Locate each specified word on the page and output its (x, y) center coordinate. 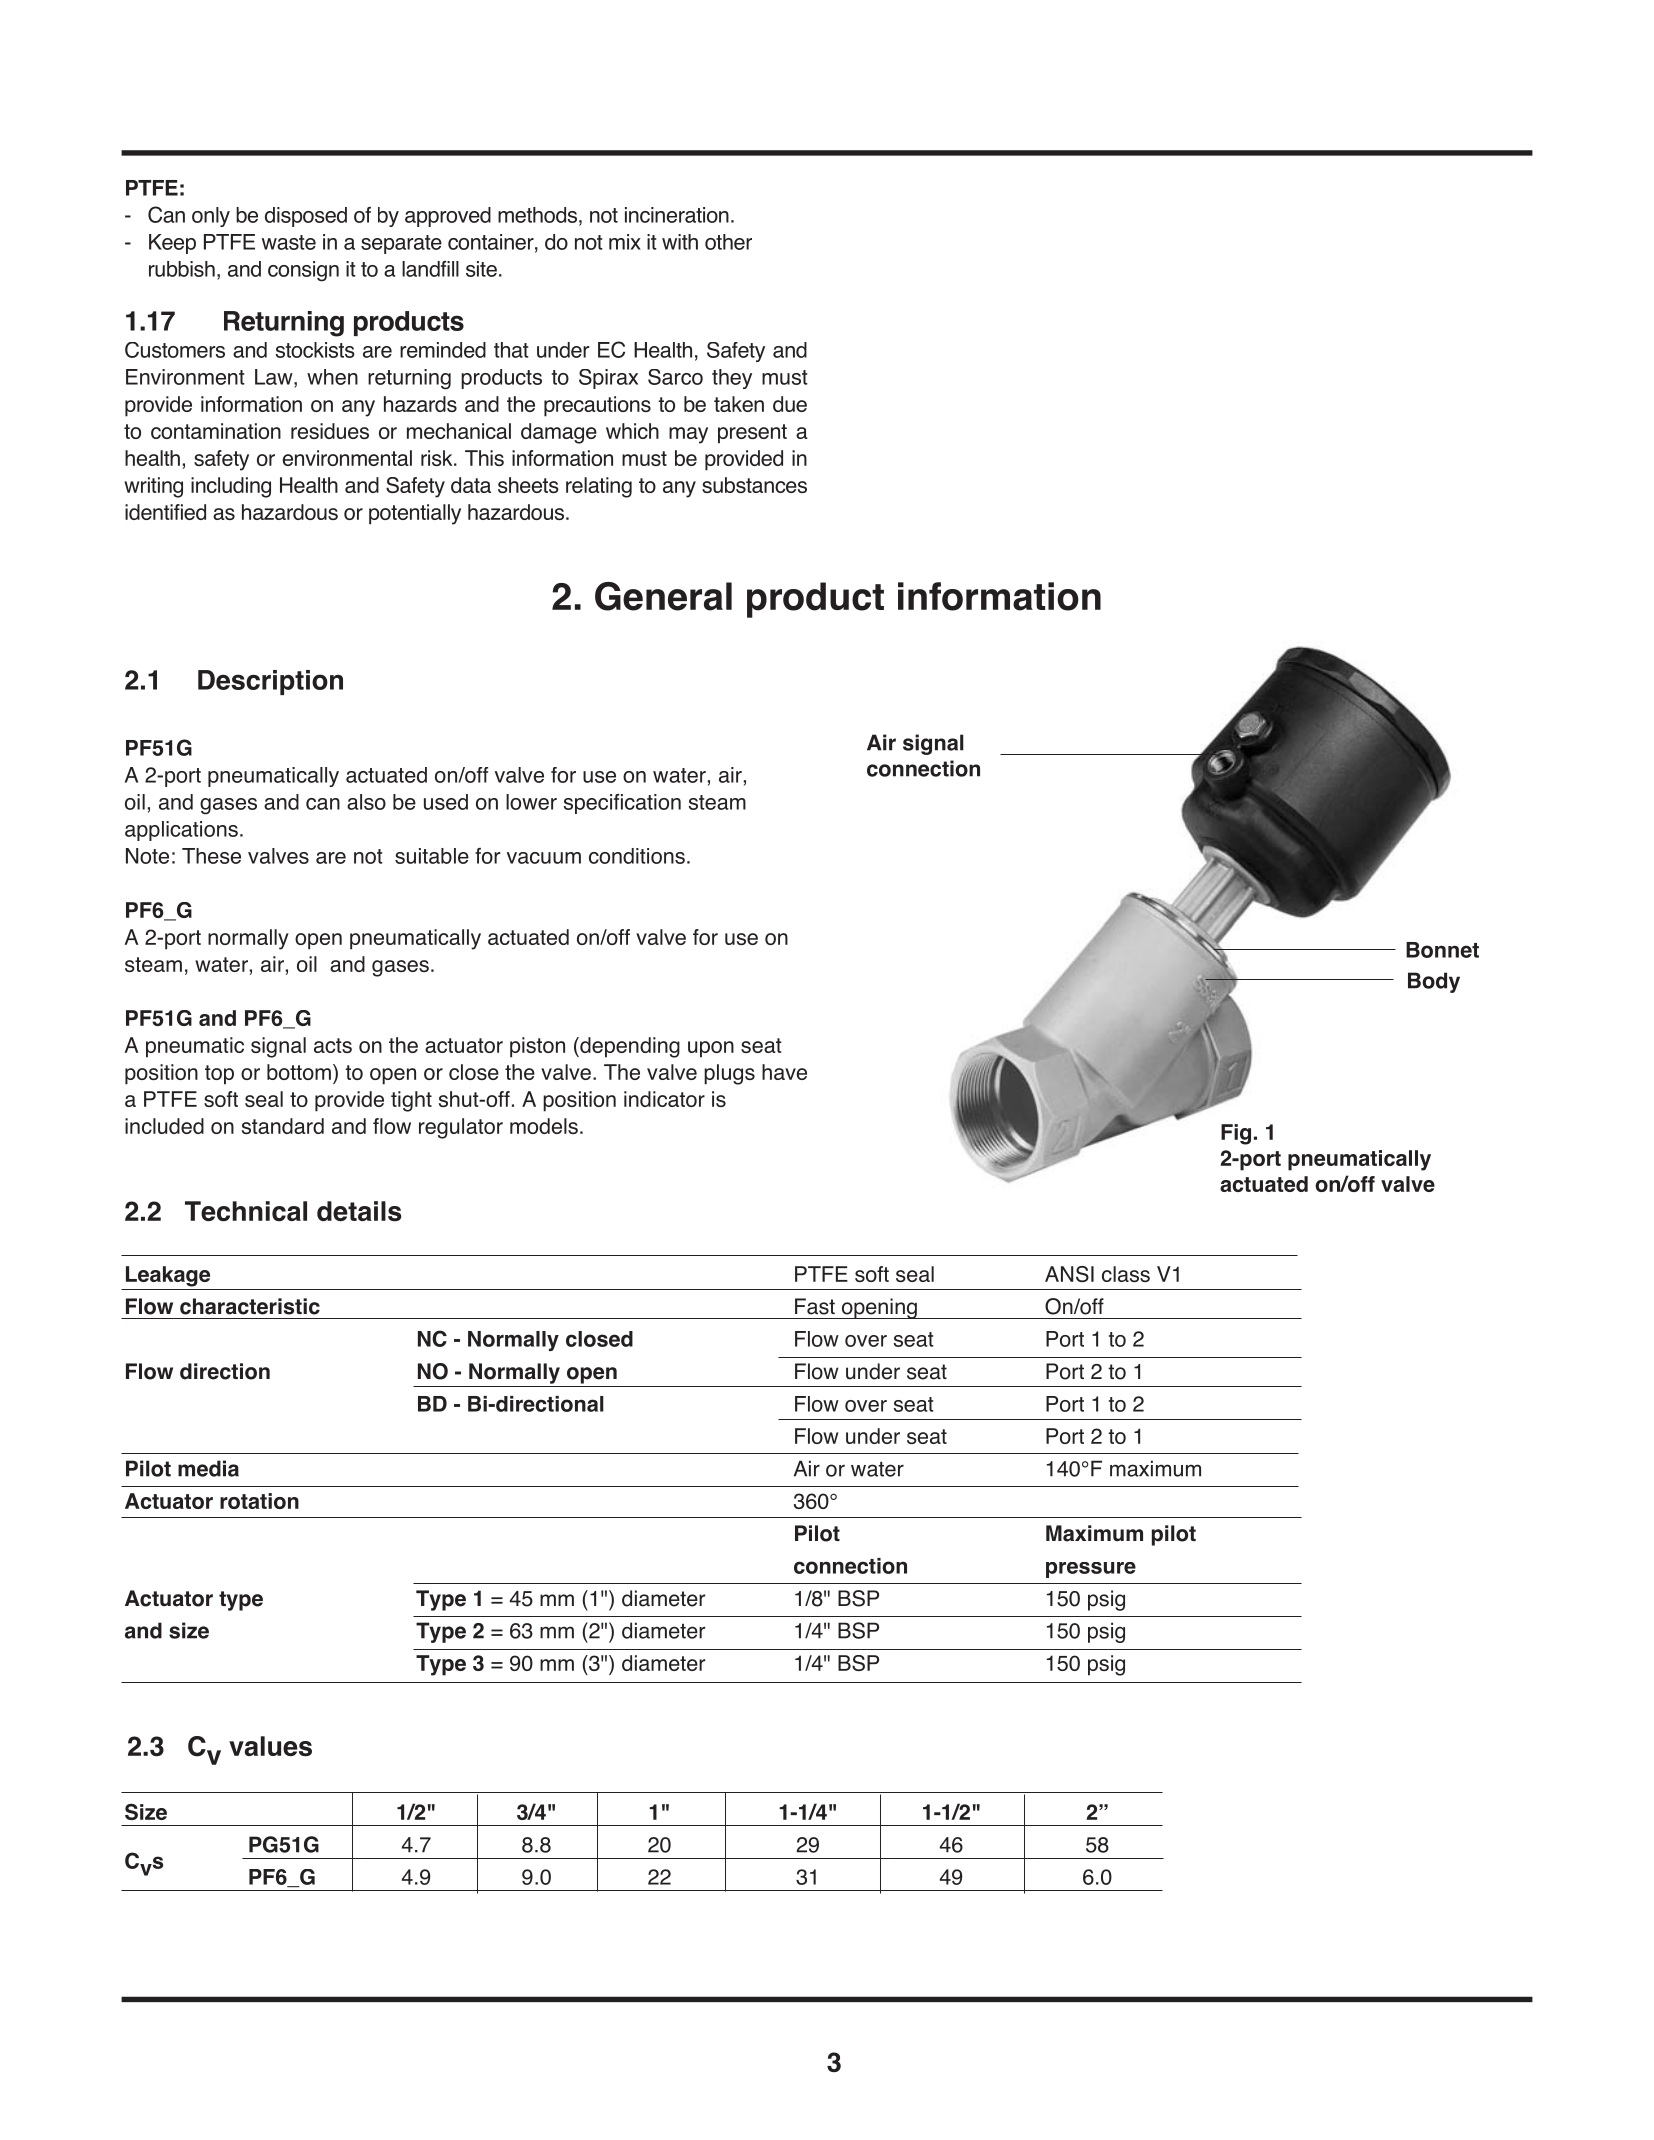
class (1126, 1274)
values (270, 1746)
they (732, 379)
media (208, 1468)
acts (333, 1045)
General (663, 596)
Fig (1236, 1134)
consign (303, 271)
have (784, 1072)
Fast (815, 1306)
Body (1434, 982)
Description (270, 682)
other (728, 242)
